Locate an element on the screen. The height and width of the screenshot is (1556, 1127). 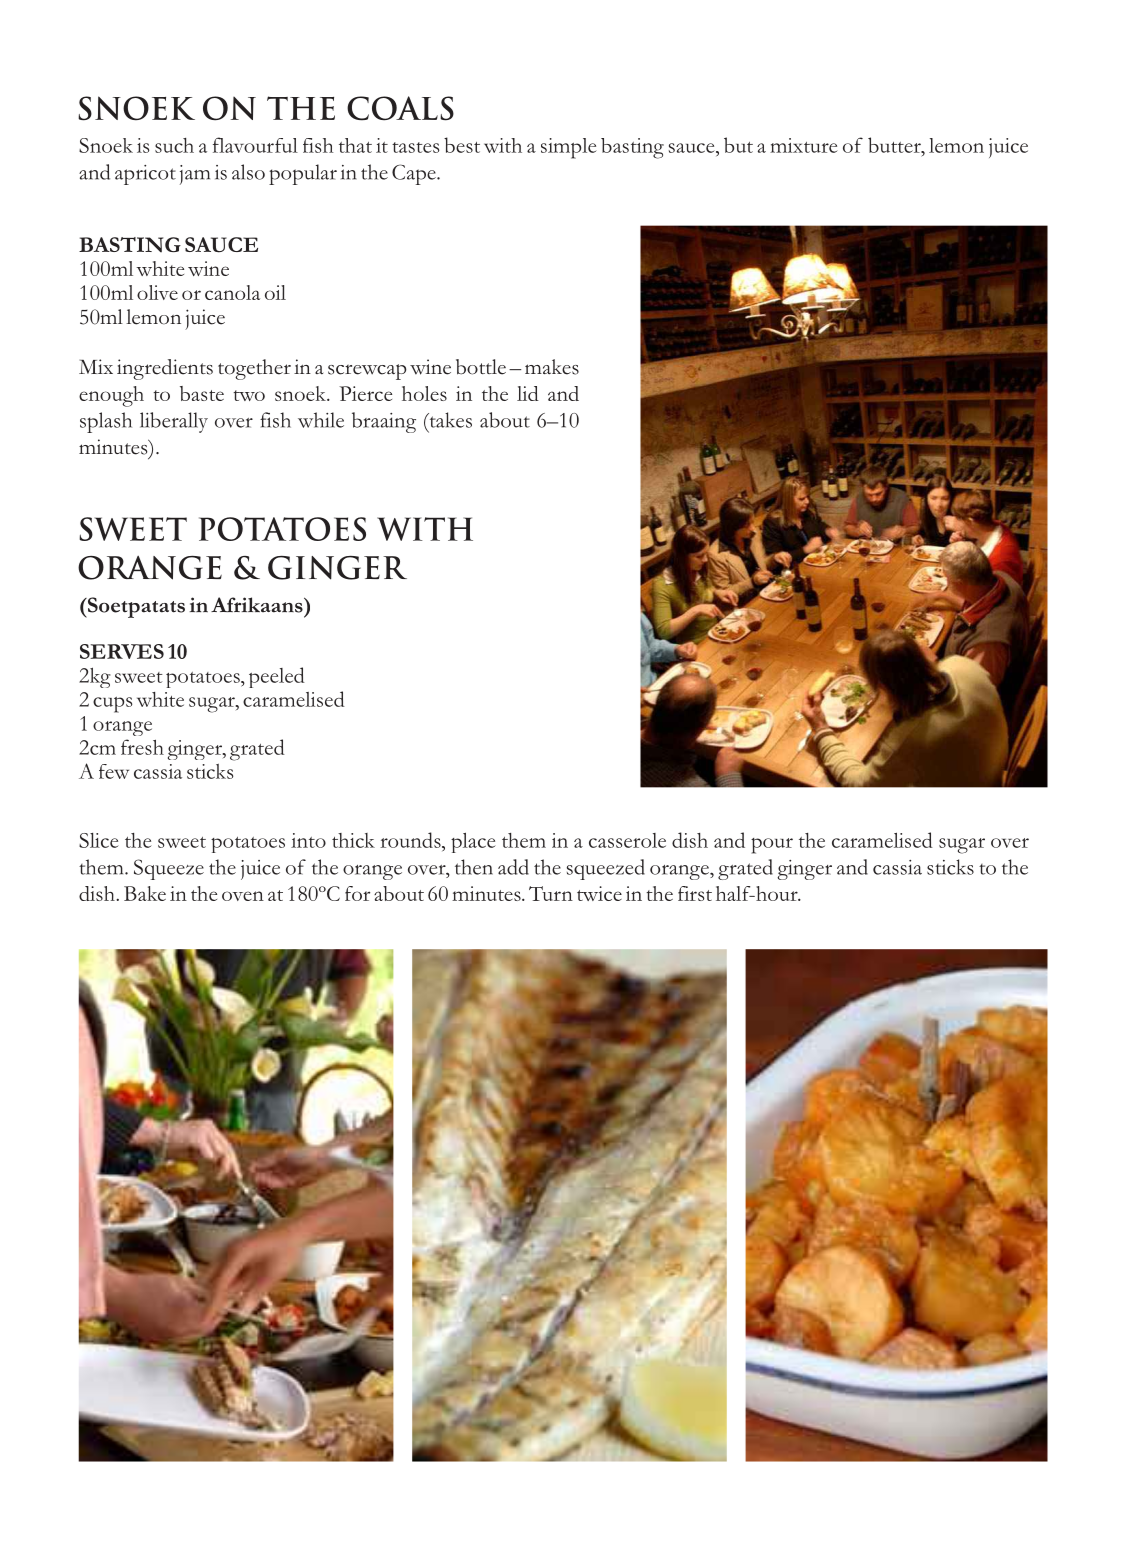
Bake is located at coordinates (145, 893).
